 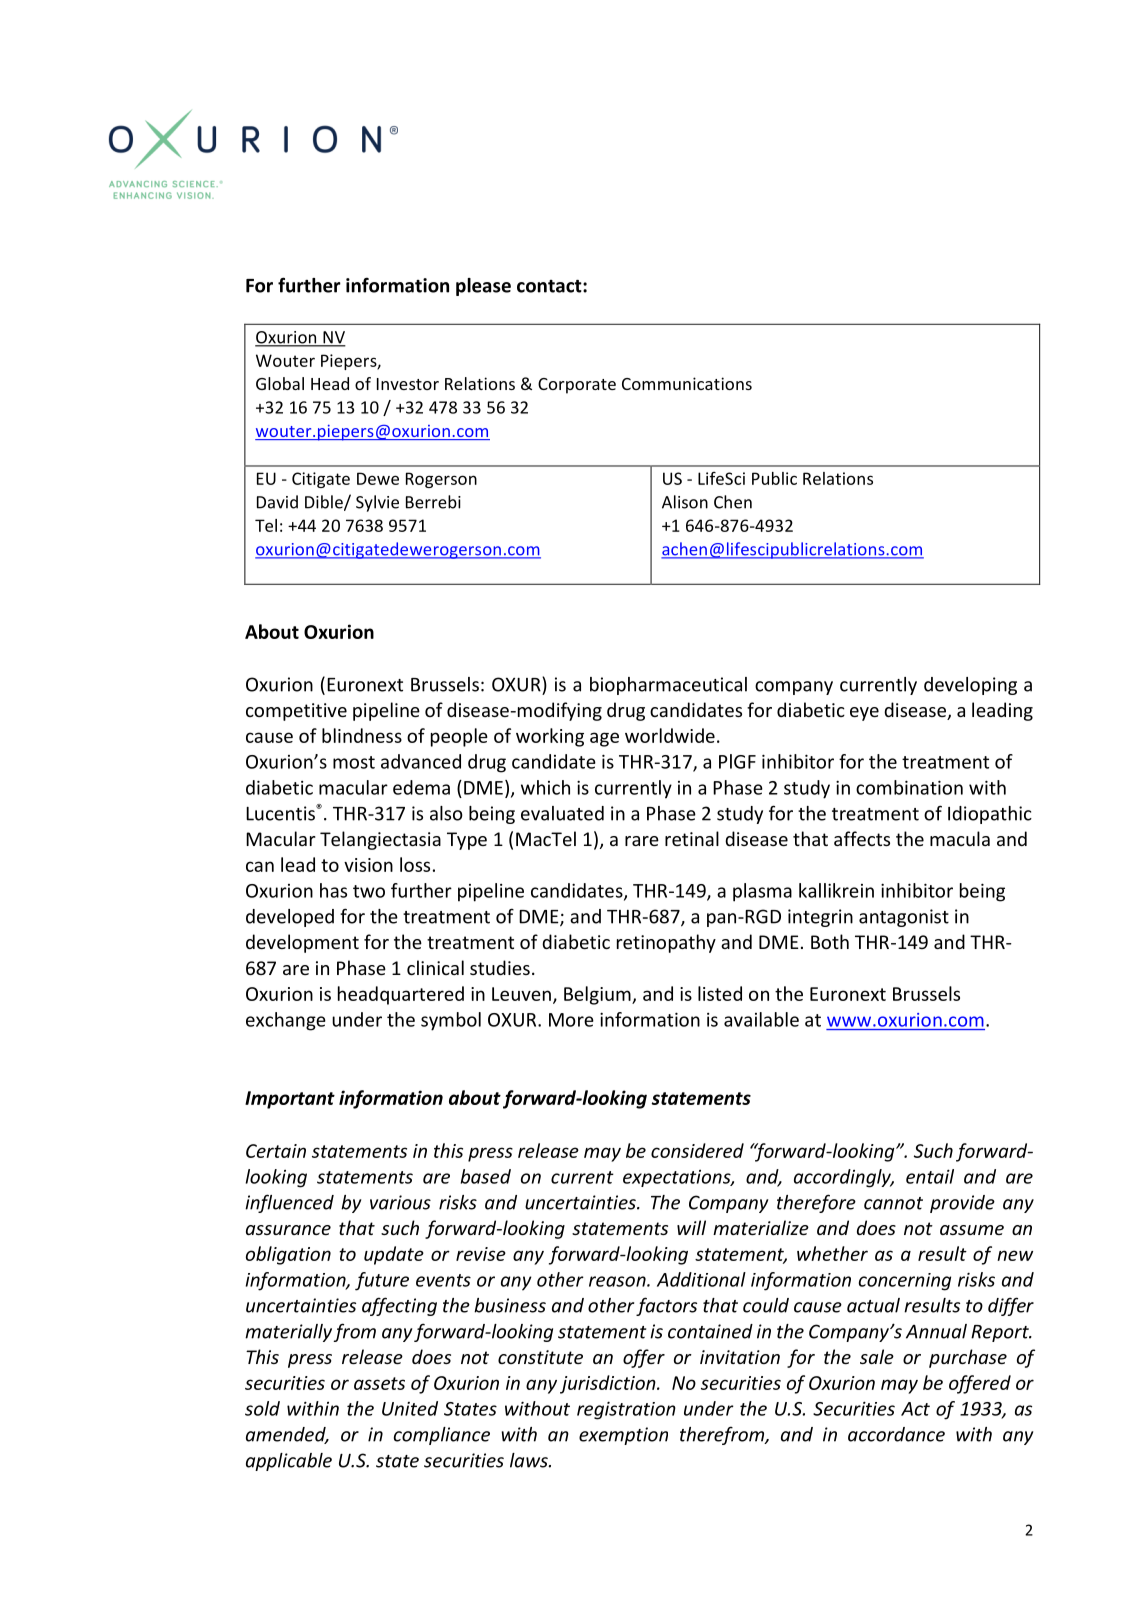 I want to click on antagonist, so click(x=904, y=918).
